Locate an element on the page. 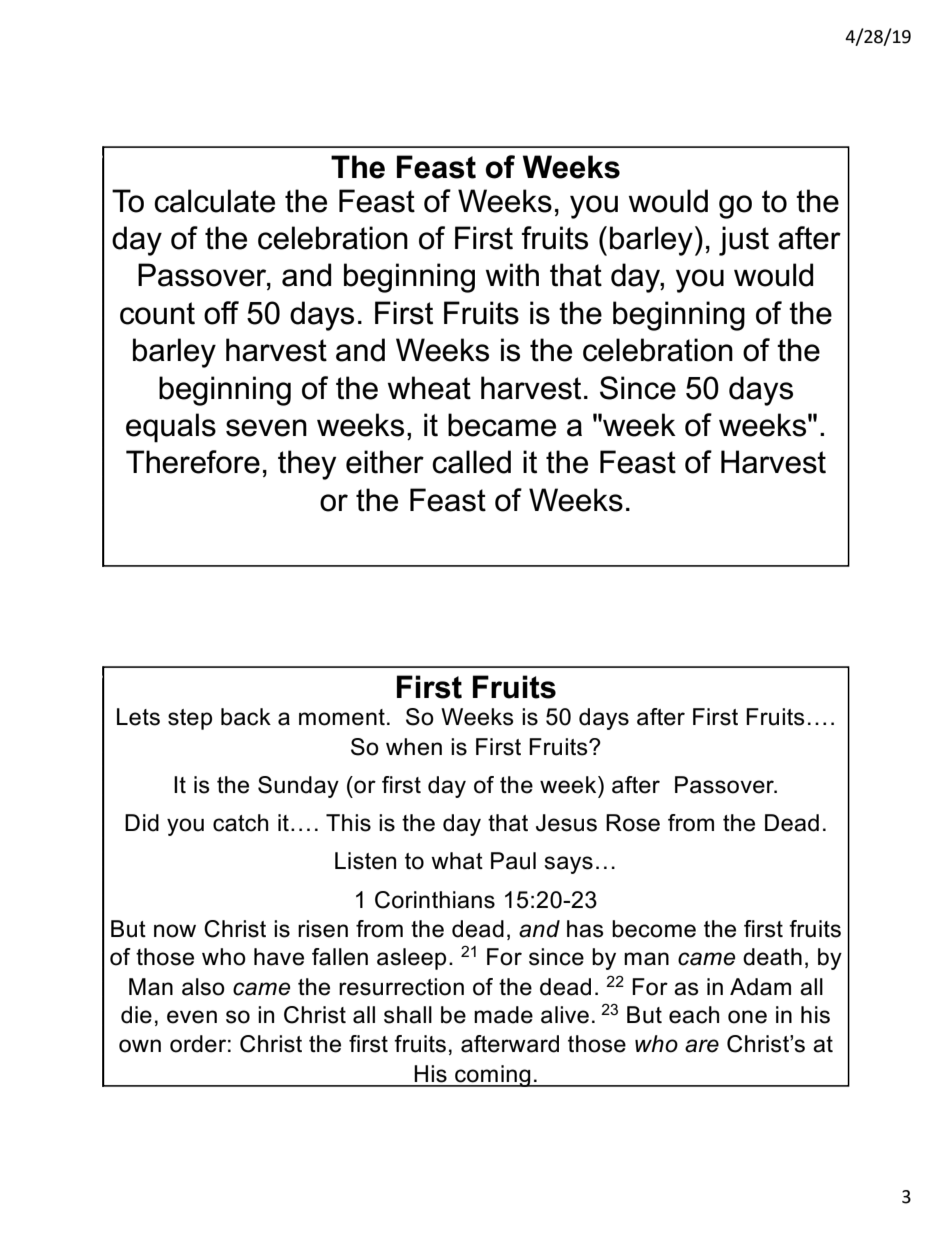  just is located at coordinates (744, 241).
